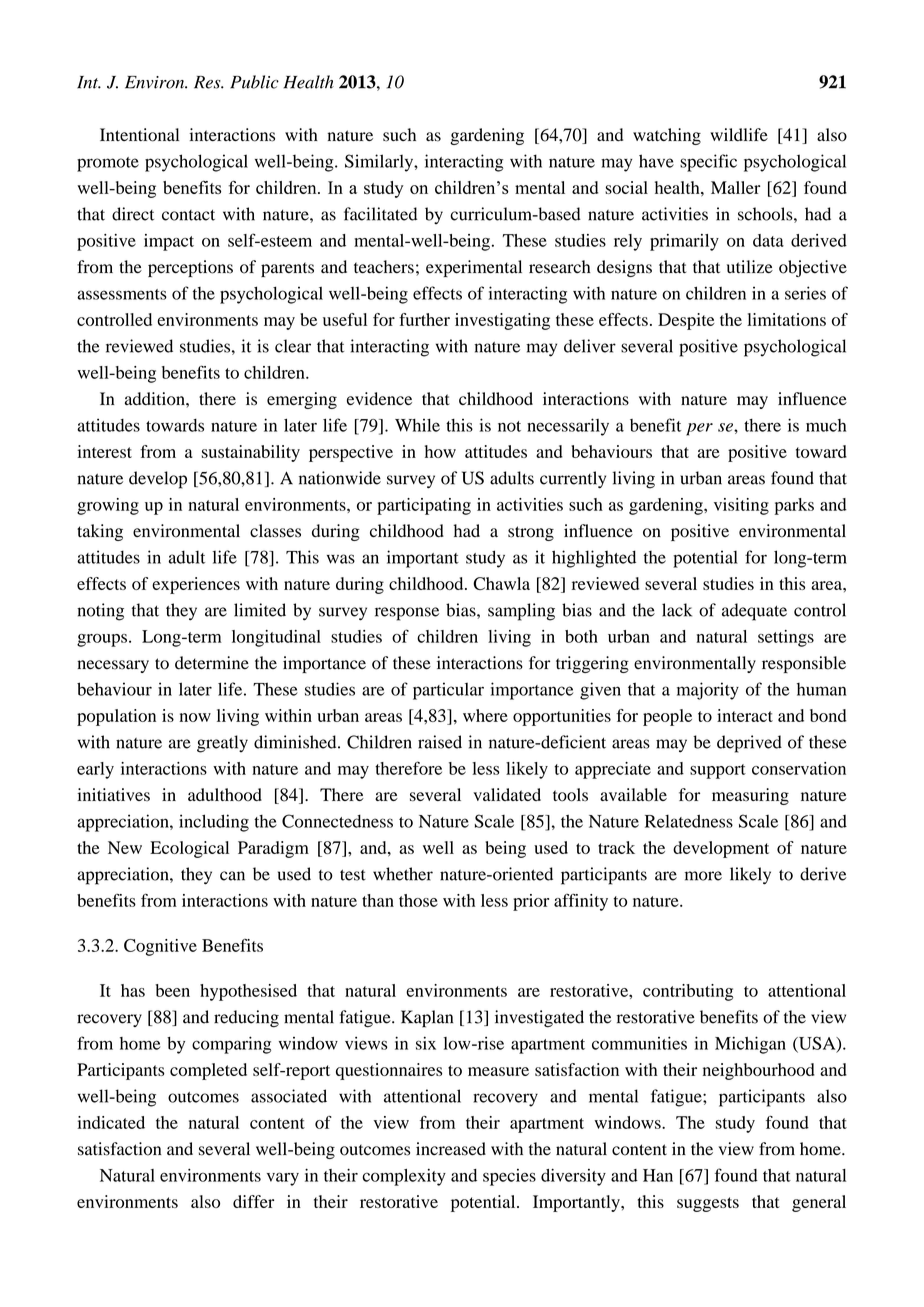 The width and height of the image is (924, 1307). I want to click on differ, so click(253, 1201).
